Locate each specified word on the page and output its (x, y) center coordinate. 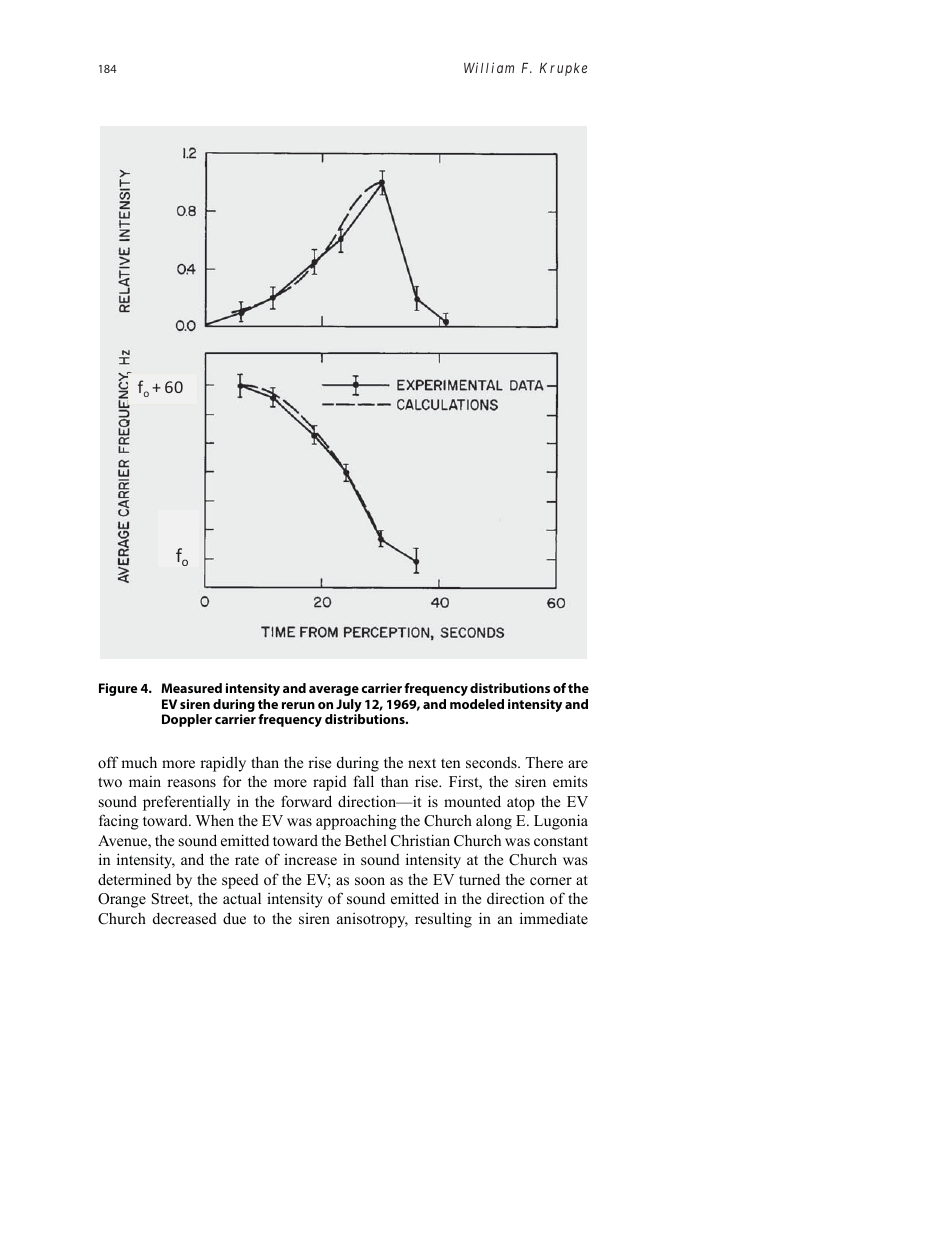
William (489, 67)
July (348, 707)
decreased (185, 918)
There (544, 762)
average (334, 691)
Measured (191, 688)
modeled (477, 704)
